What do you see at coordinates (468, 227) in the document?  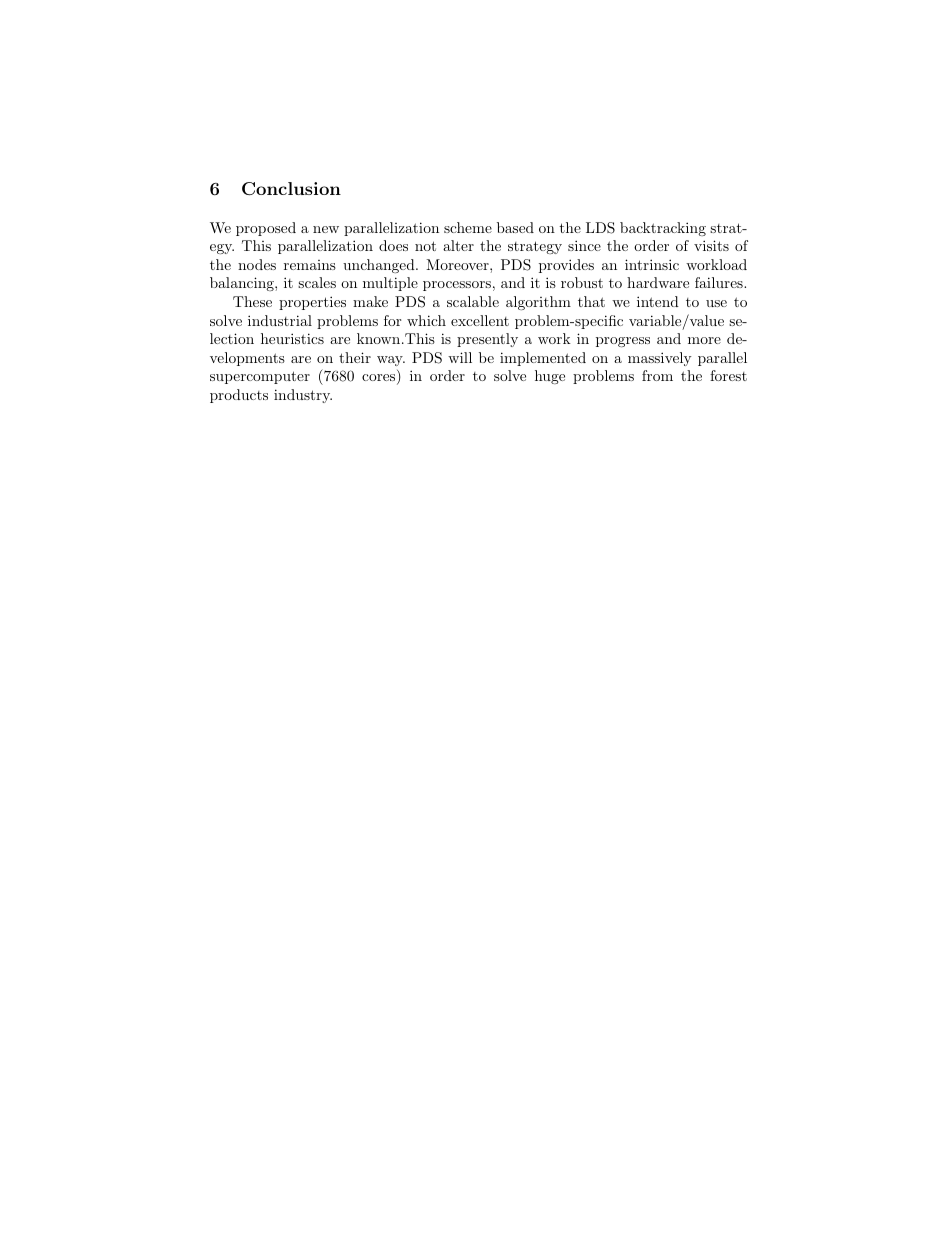 I see `scheme` at bounding box center [468, 227].
